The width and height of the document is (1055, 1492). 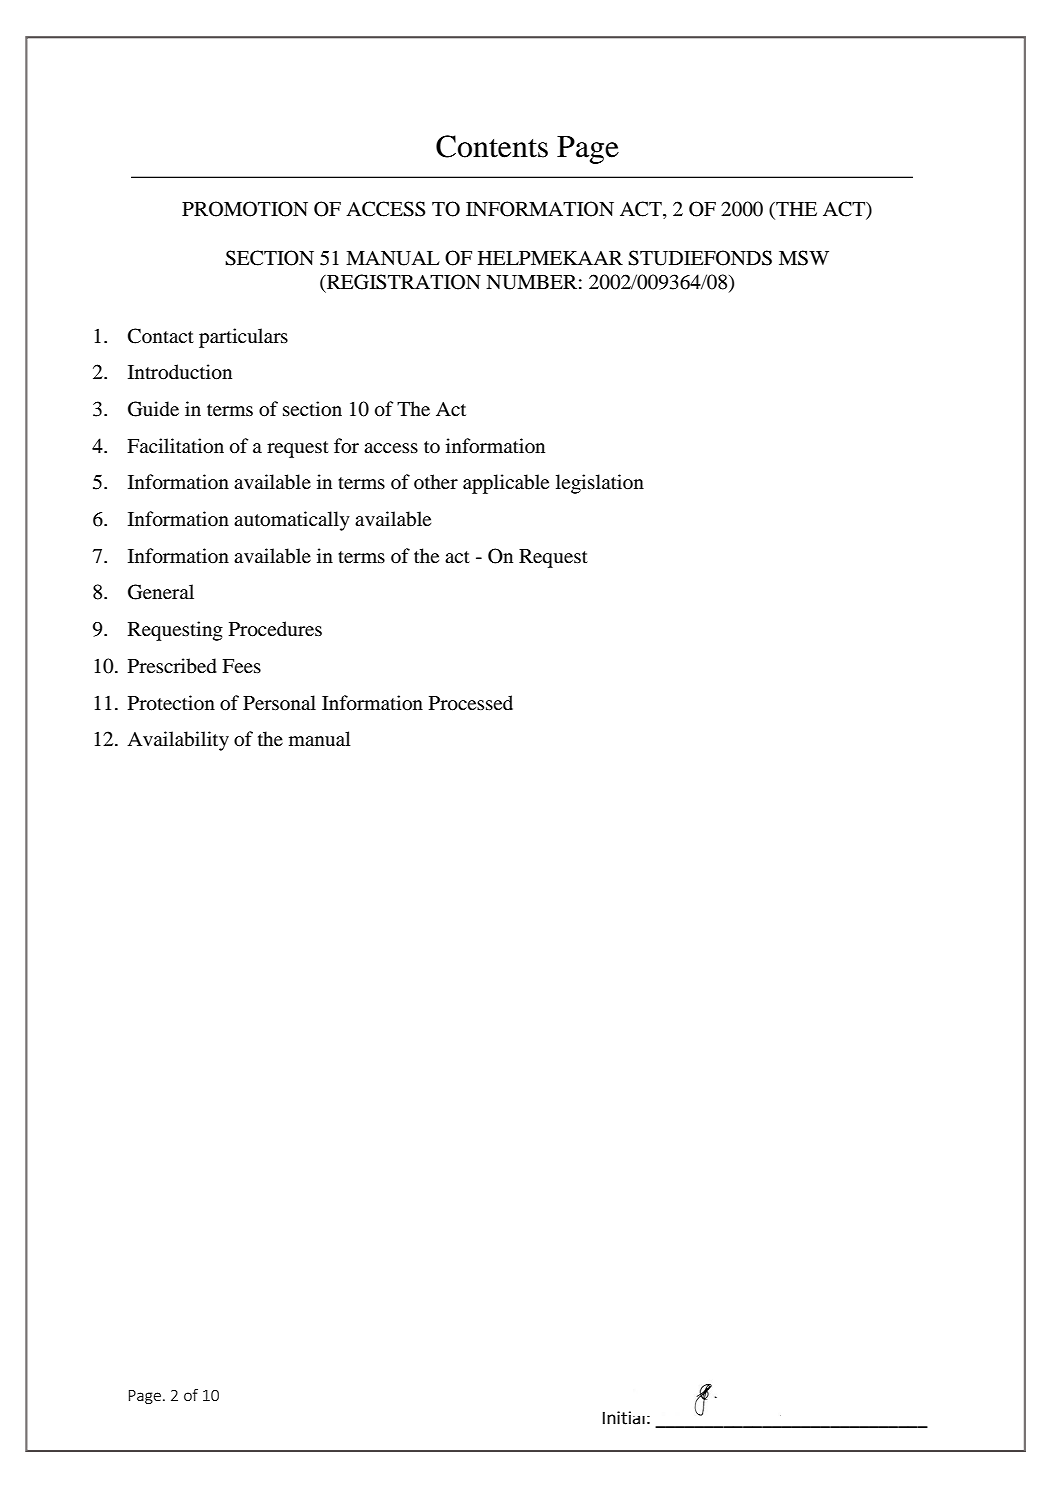 I want to click on PROMOTION, so click(x=245, y=209).
